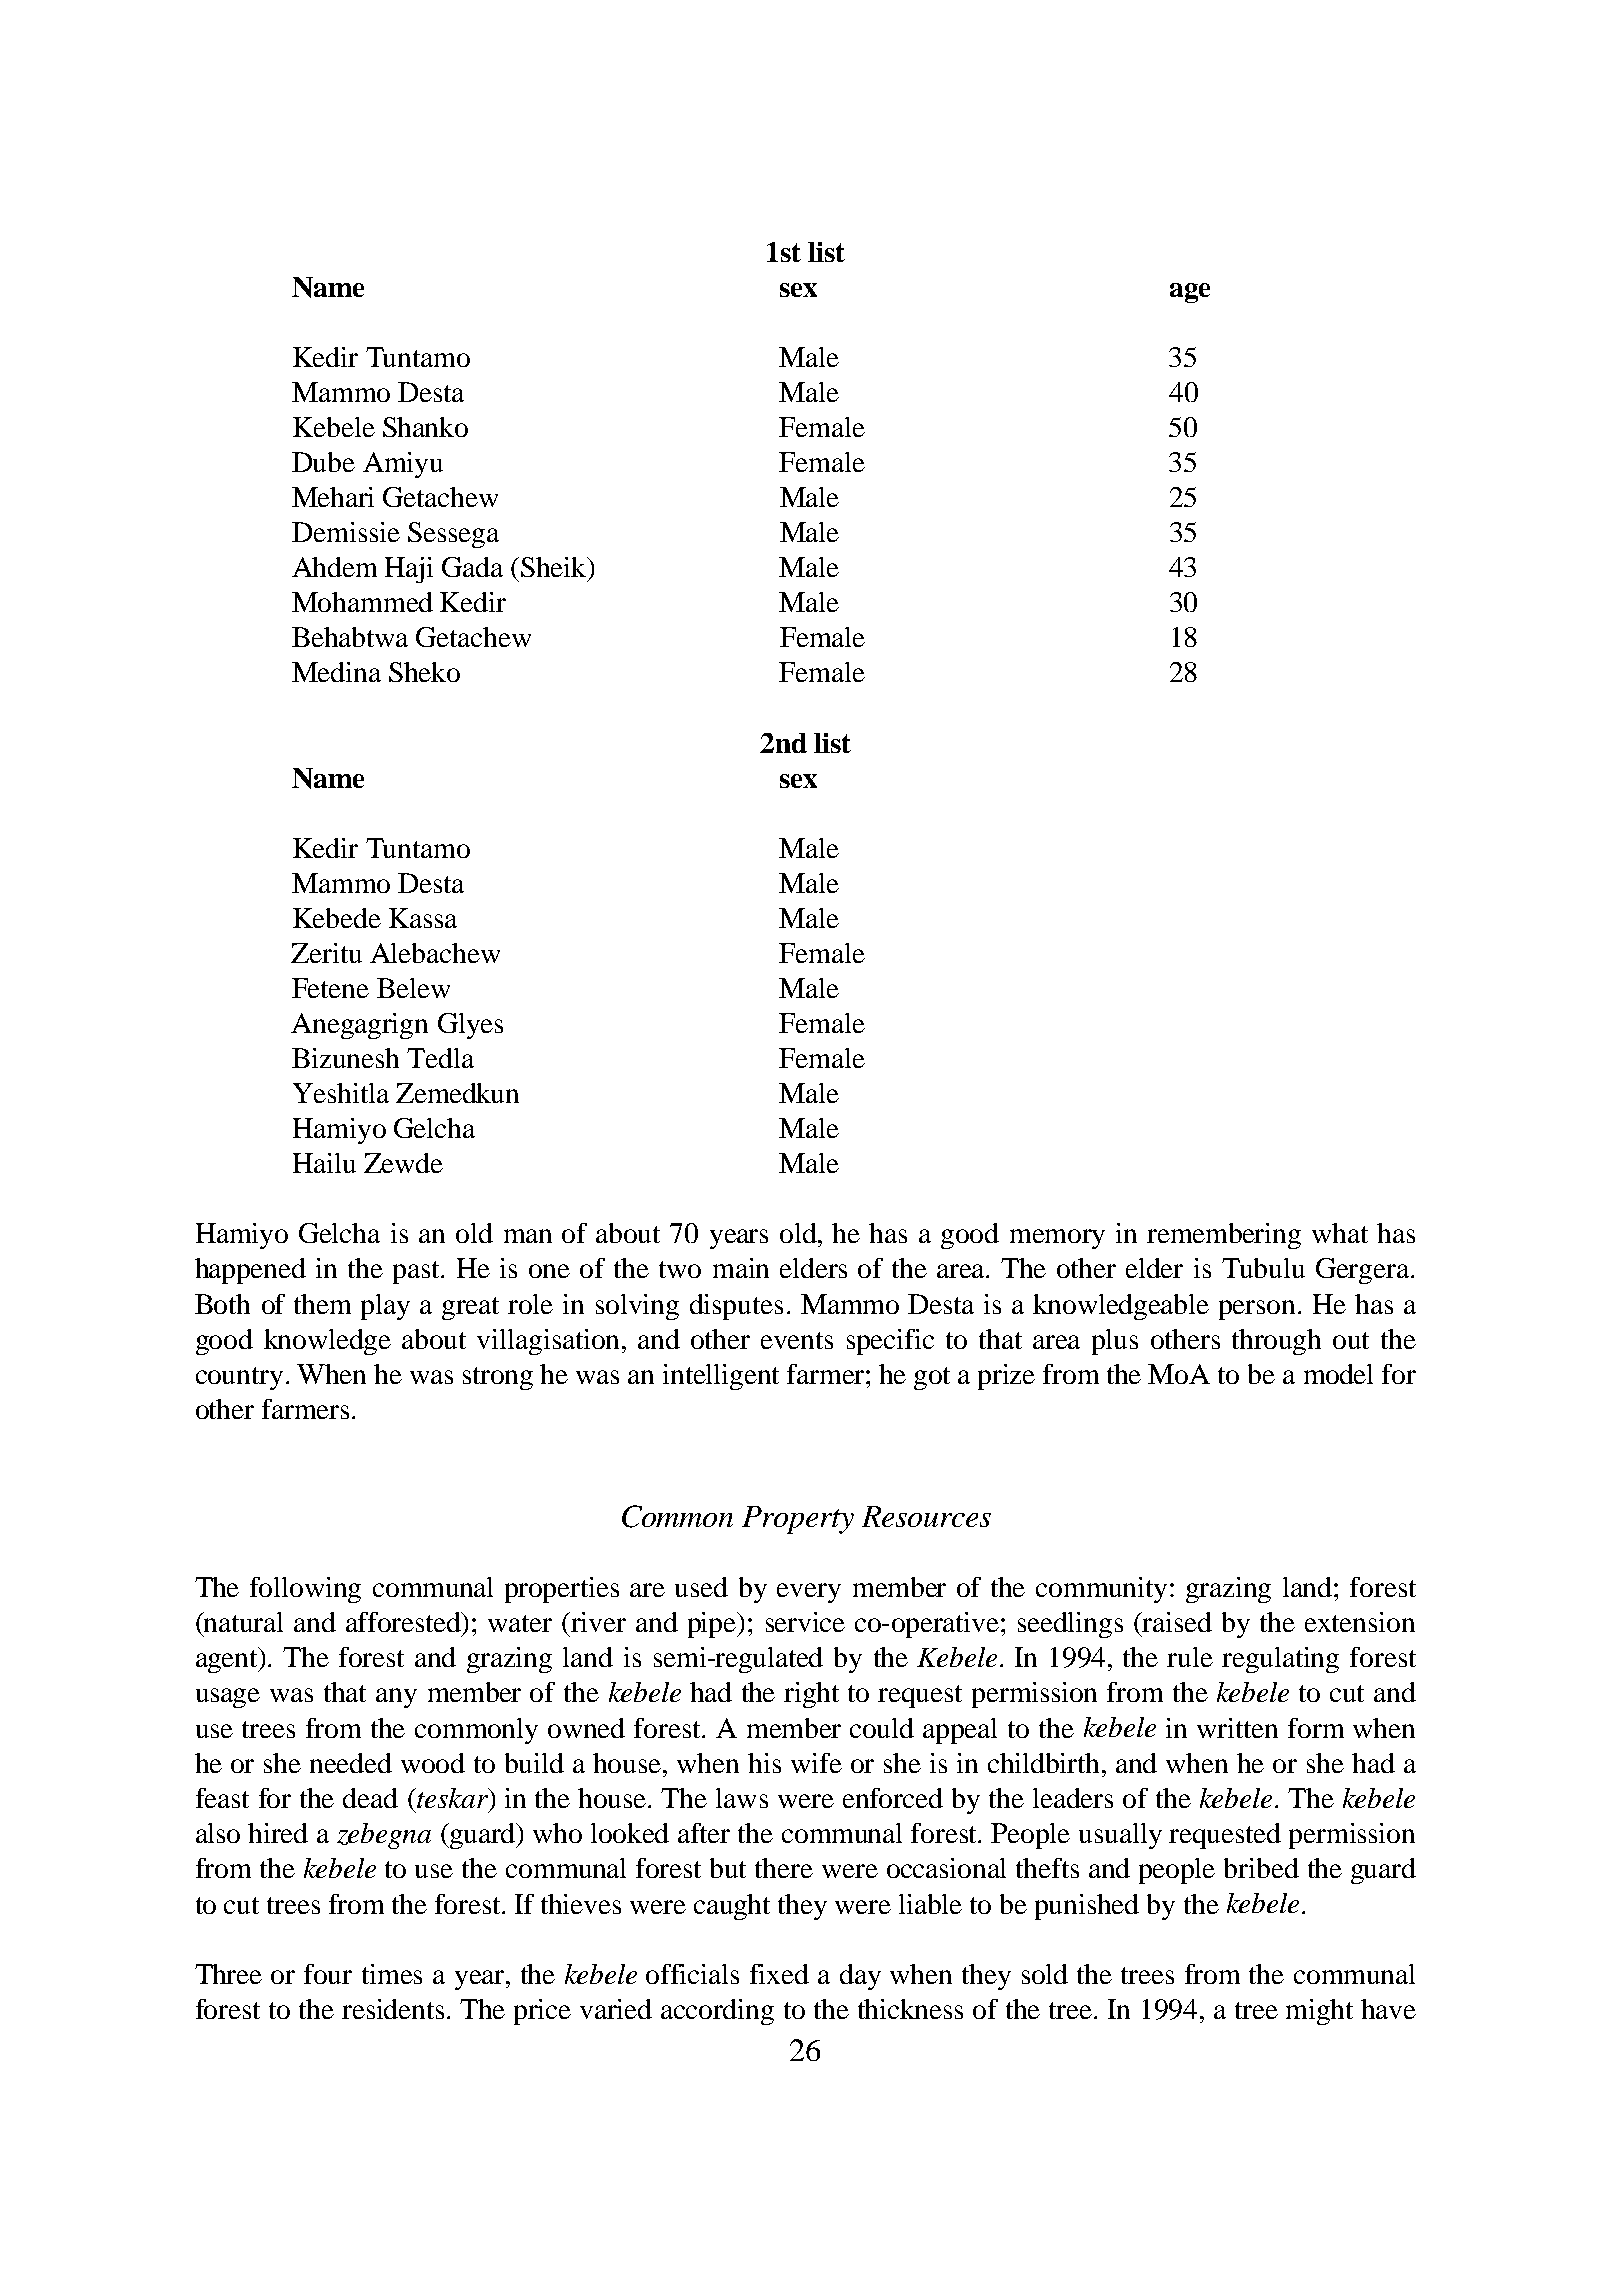  Describe the element at coordinates (323, 462) in the page. I see `Dube` at that location.
